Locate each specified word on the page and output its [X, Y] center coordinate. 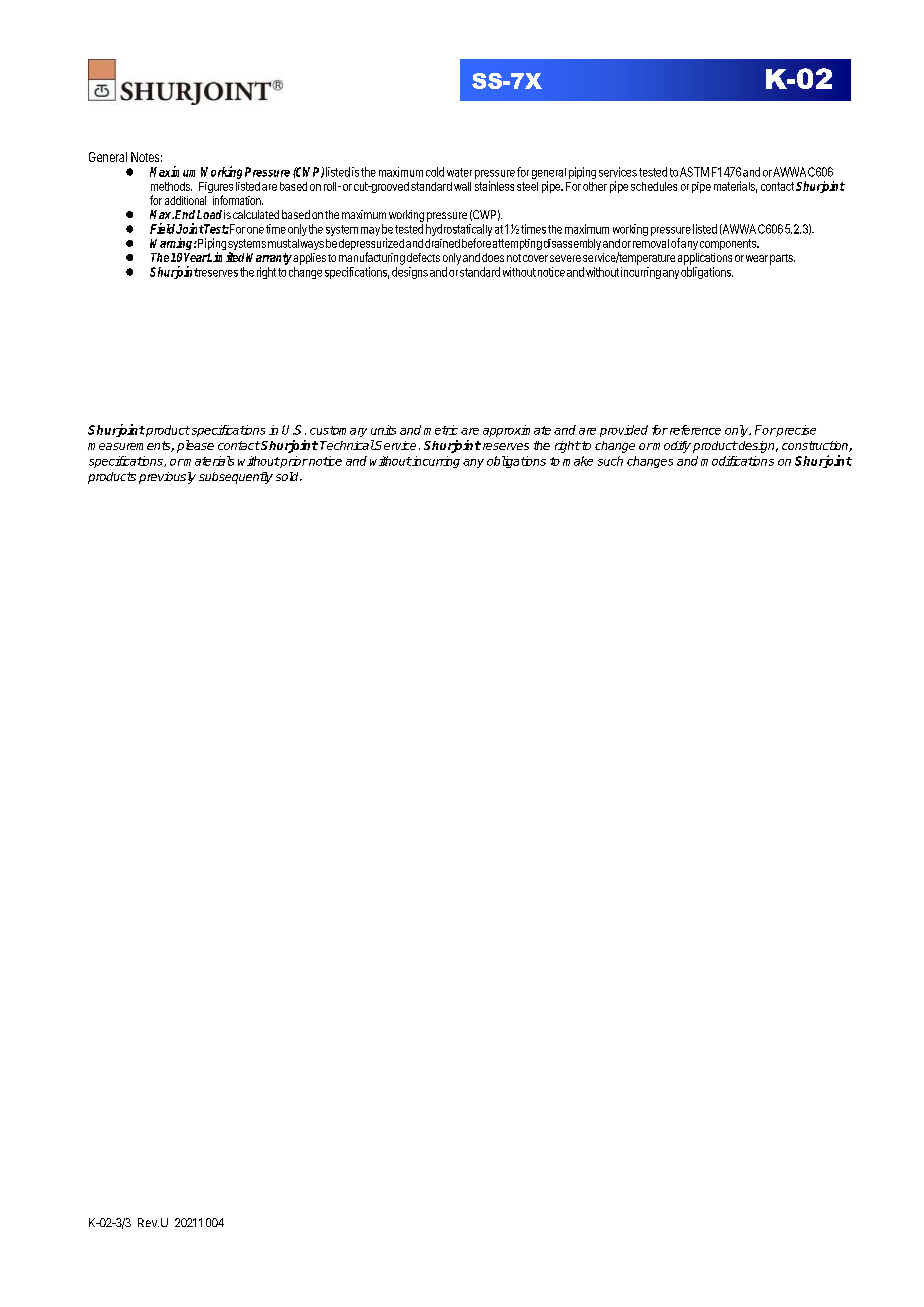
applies [308, 259]
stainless [494, 186]
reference [695, 430]
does [493, 257]
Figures [216, 189]
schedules [654, 186]
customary [338, 431]
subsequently [236, 478]
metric [441, 430]
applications [705, 259]
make [578, 461]
